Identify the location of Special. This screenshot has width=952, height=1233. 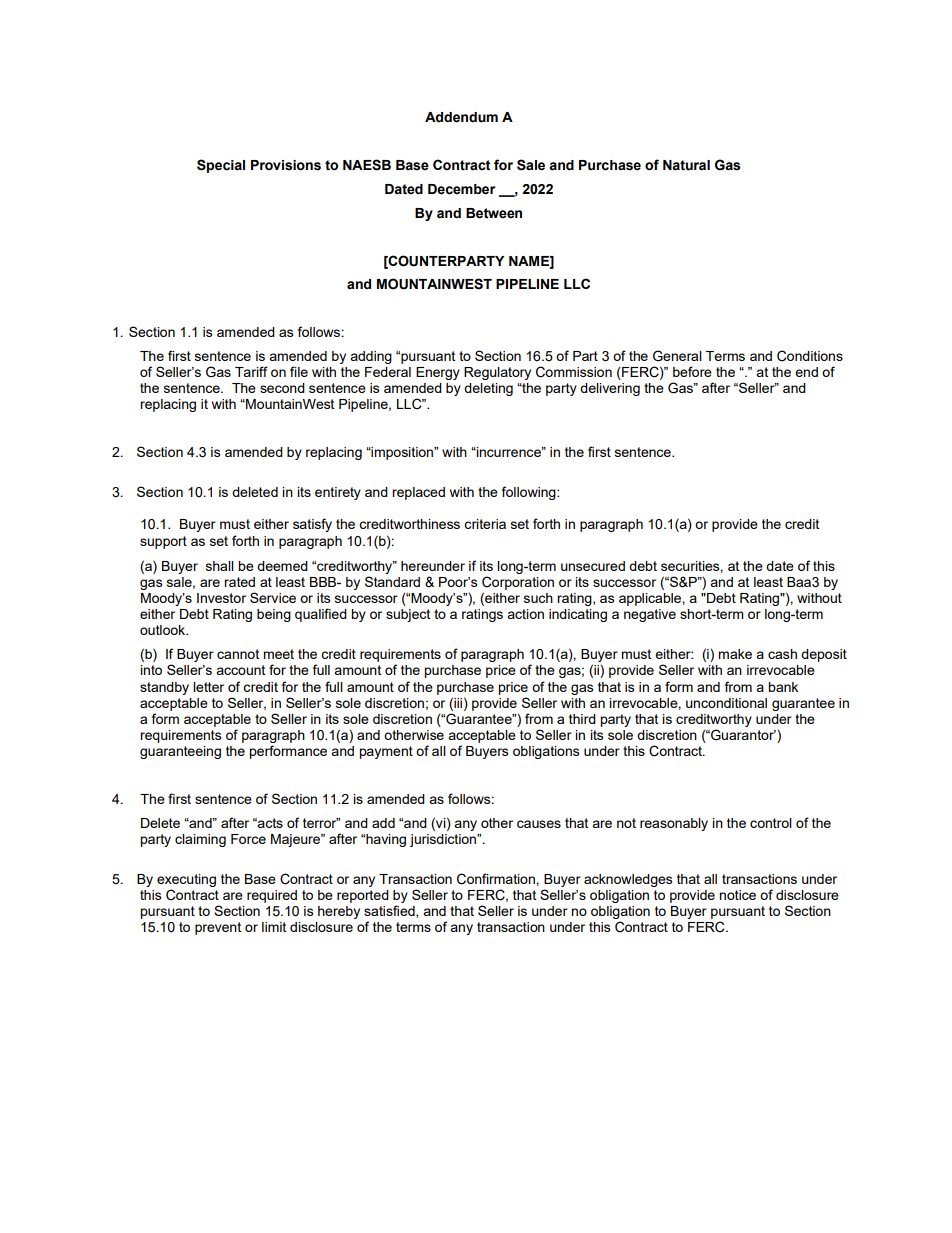
(221, 166).
